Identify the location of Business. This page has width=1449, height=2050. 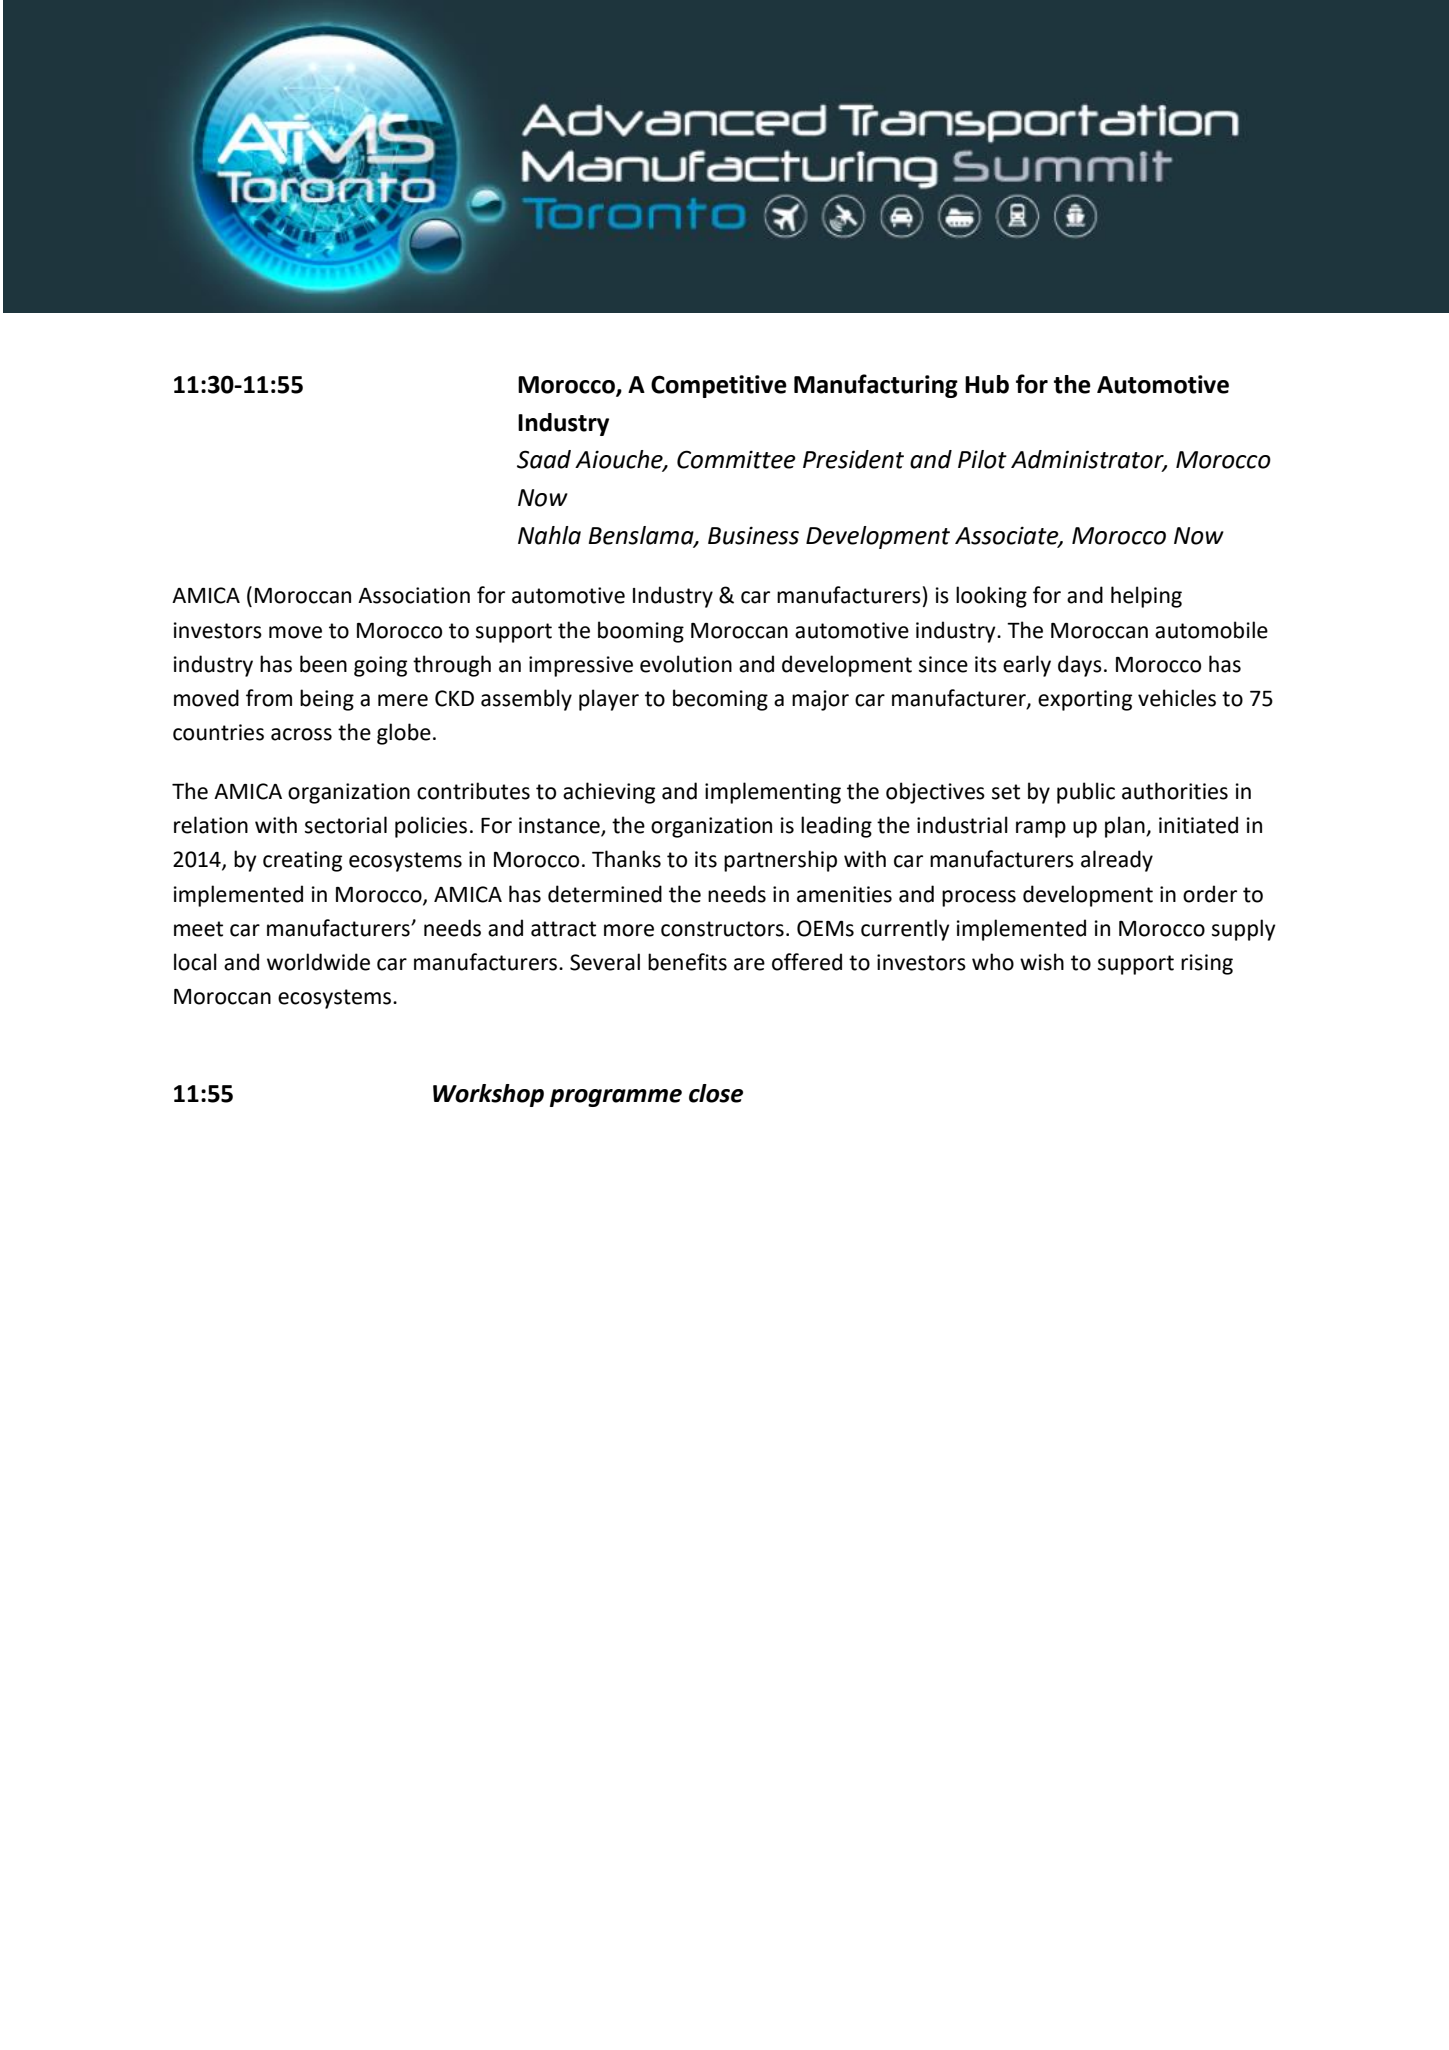
(753, 535).
